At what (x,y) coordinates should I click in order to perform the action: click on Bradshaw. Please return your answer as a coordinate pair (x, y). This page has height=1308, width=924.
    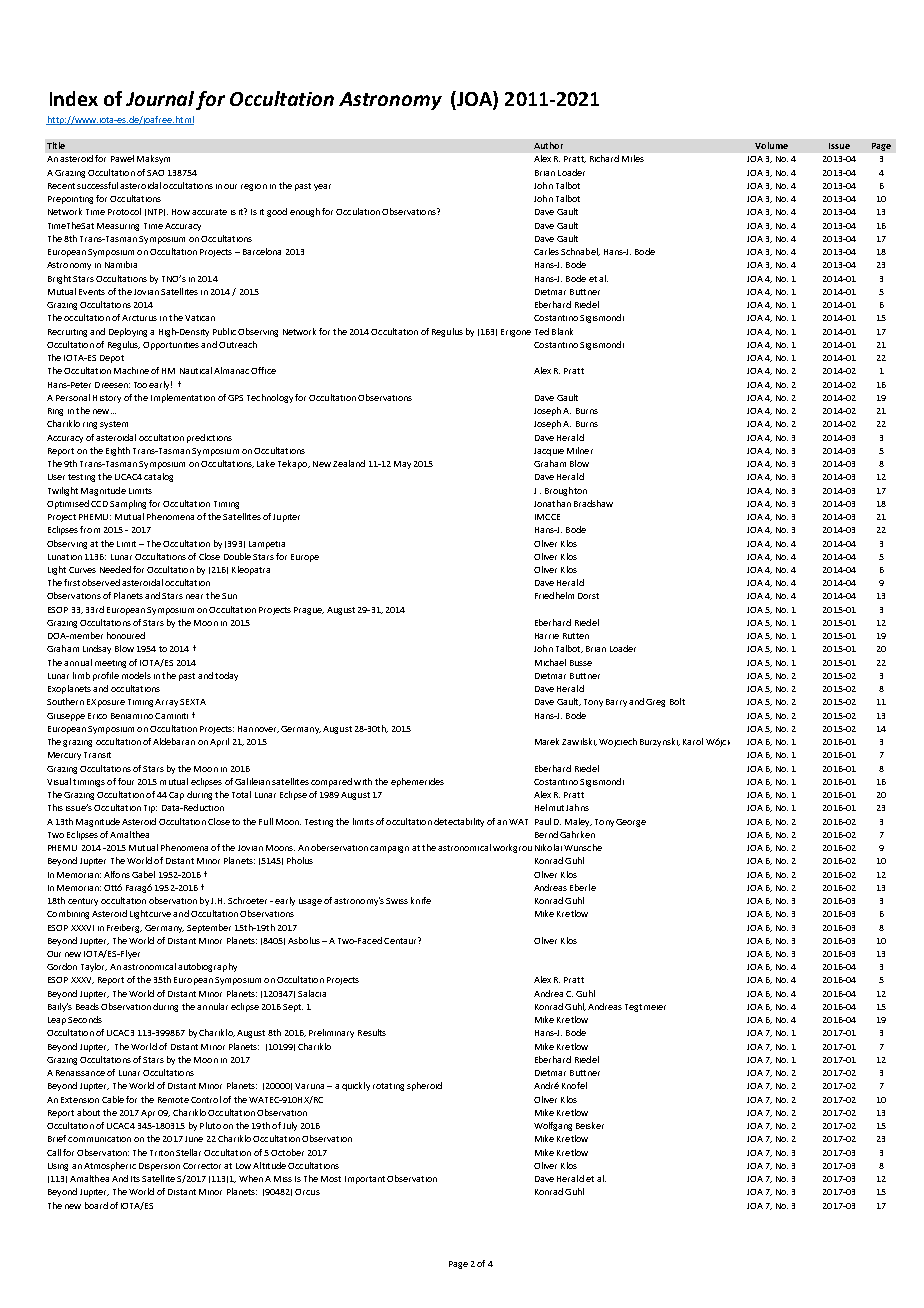
    Looking at the image, I should click on (593, 503).
